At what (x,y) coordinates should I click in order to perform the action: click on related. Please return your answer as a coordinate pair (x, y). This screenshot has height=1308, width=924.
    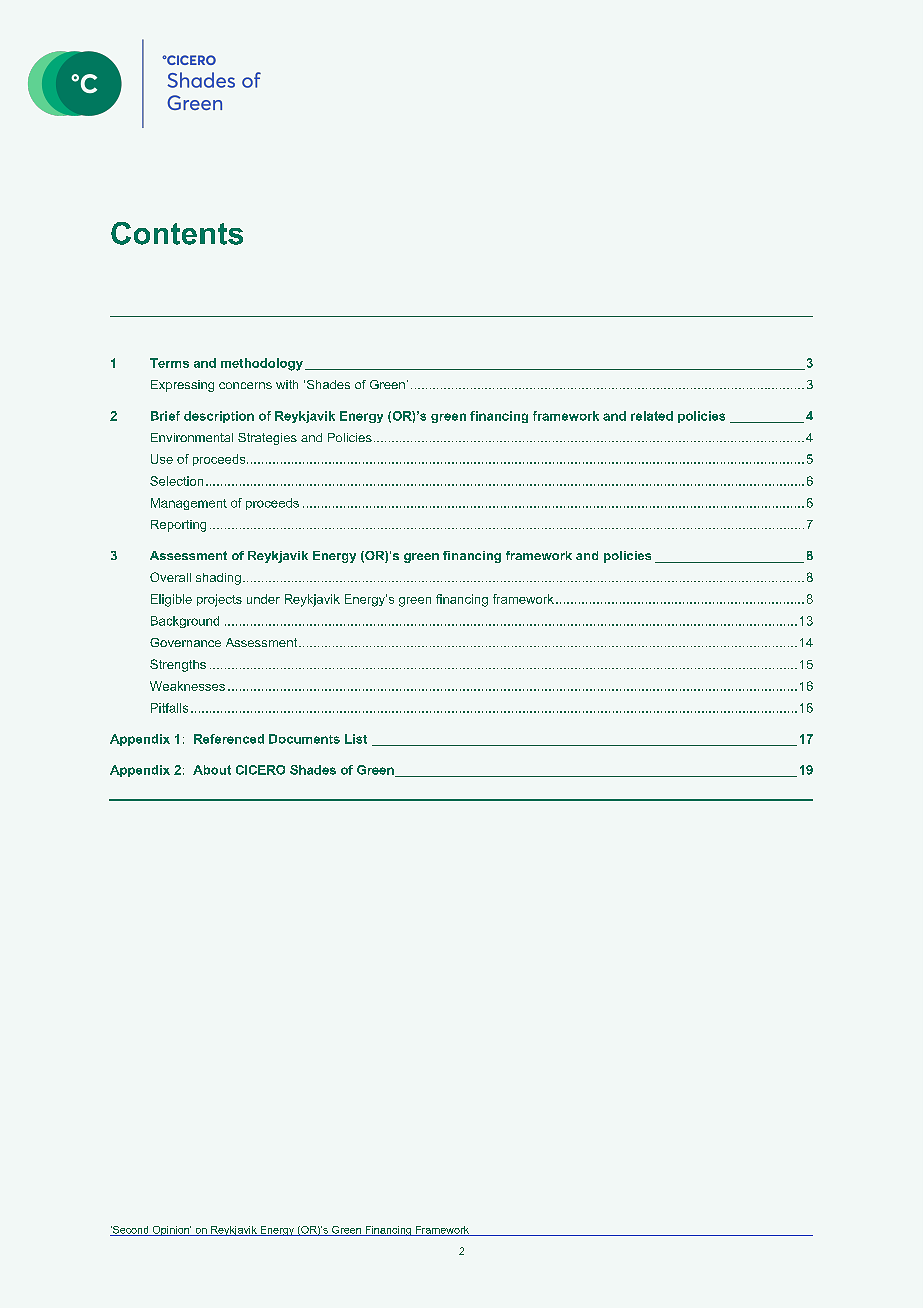
    Looking at the image, I should click on (652, 416).
